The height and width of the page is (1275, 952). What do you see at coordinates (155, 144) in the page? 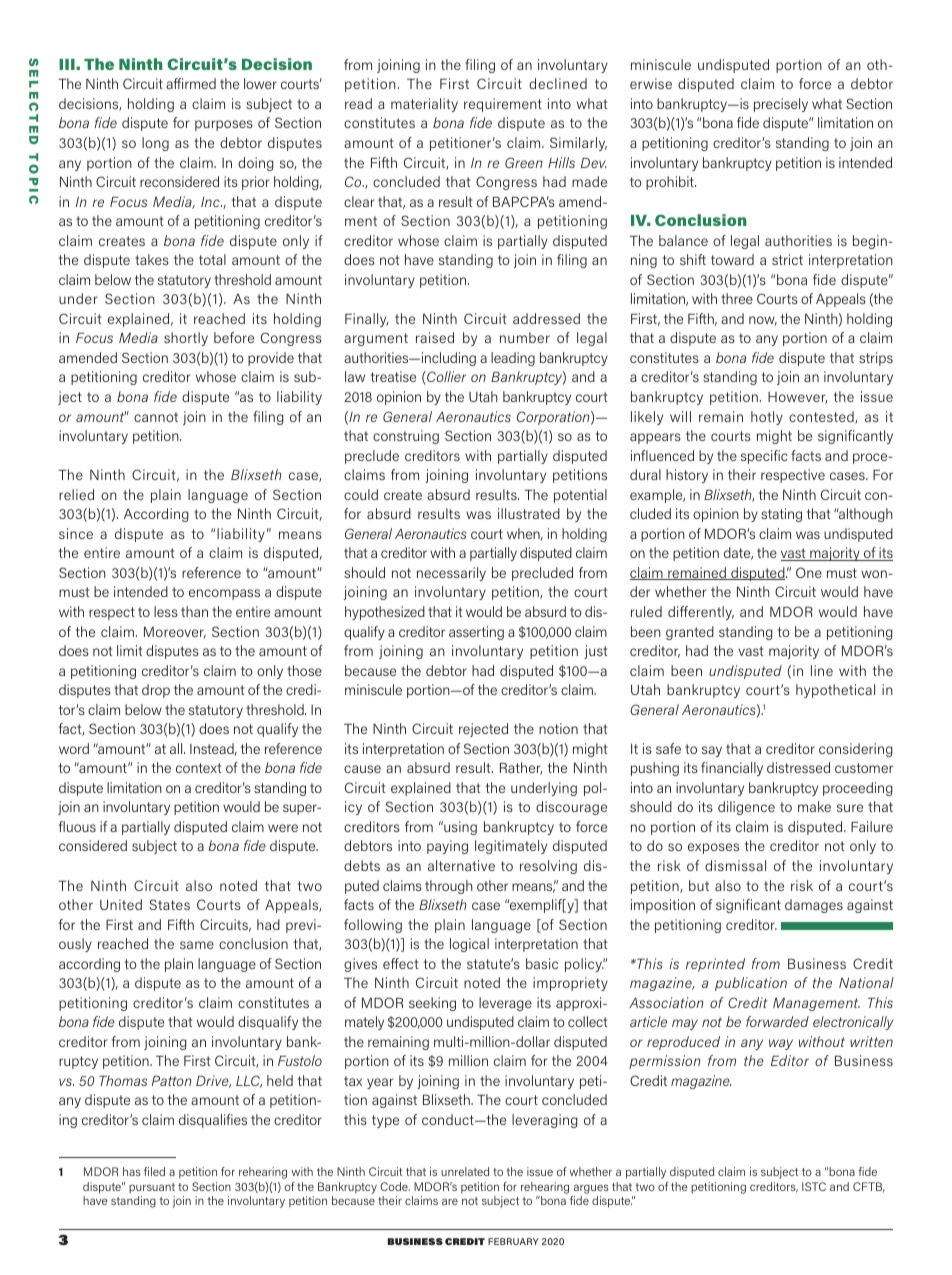
I see `long` at bounding box center [155, 144].
